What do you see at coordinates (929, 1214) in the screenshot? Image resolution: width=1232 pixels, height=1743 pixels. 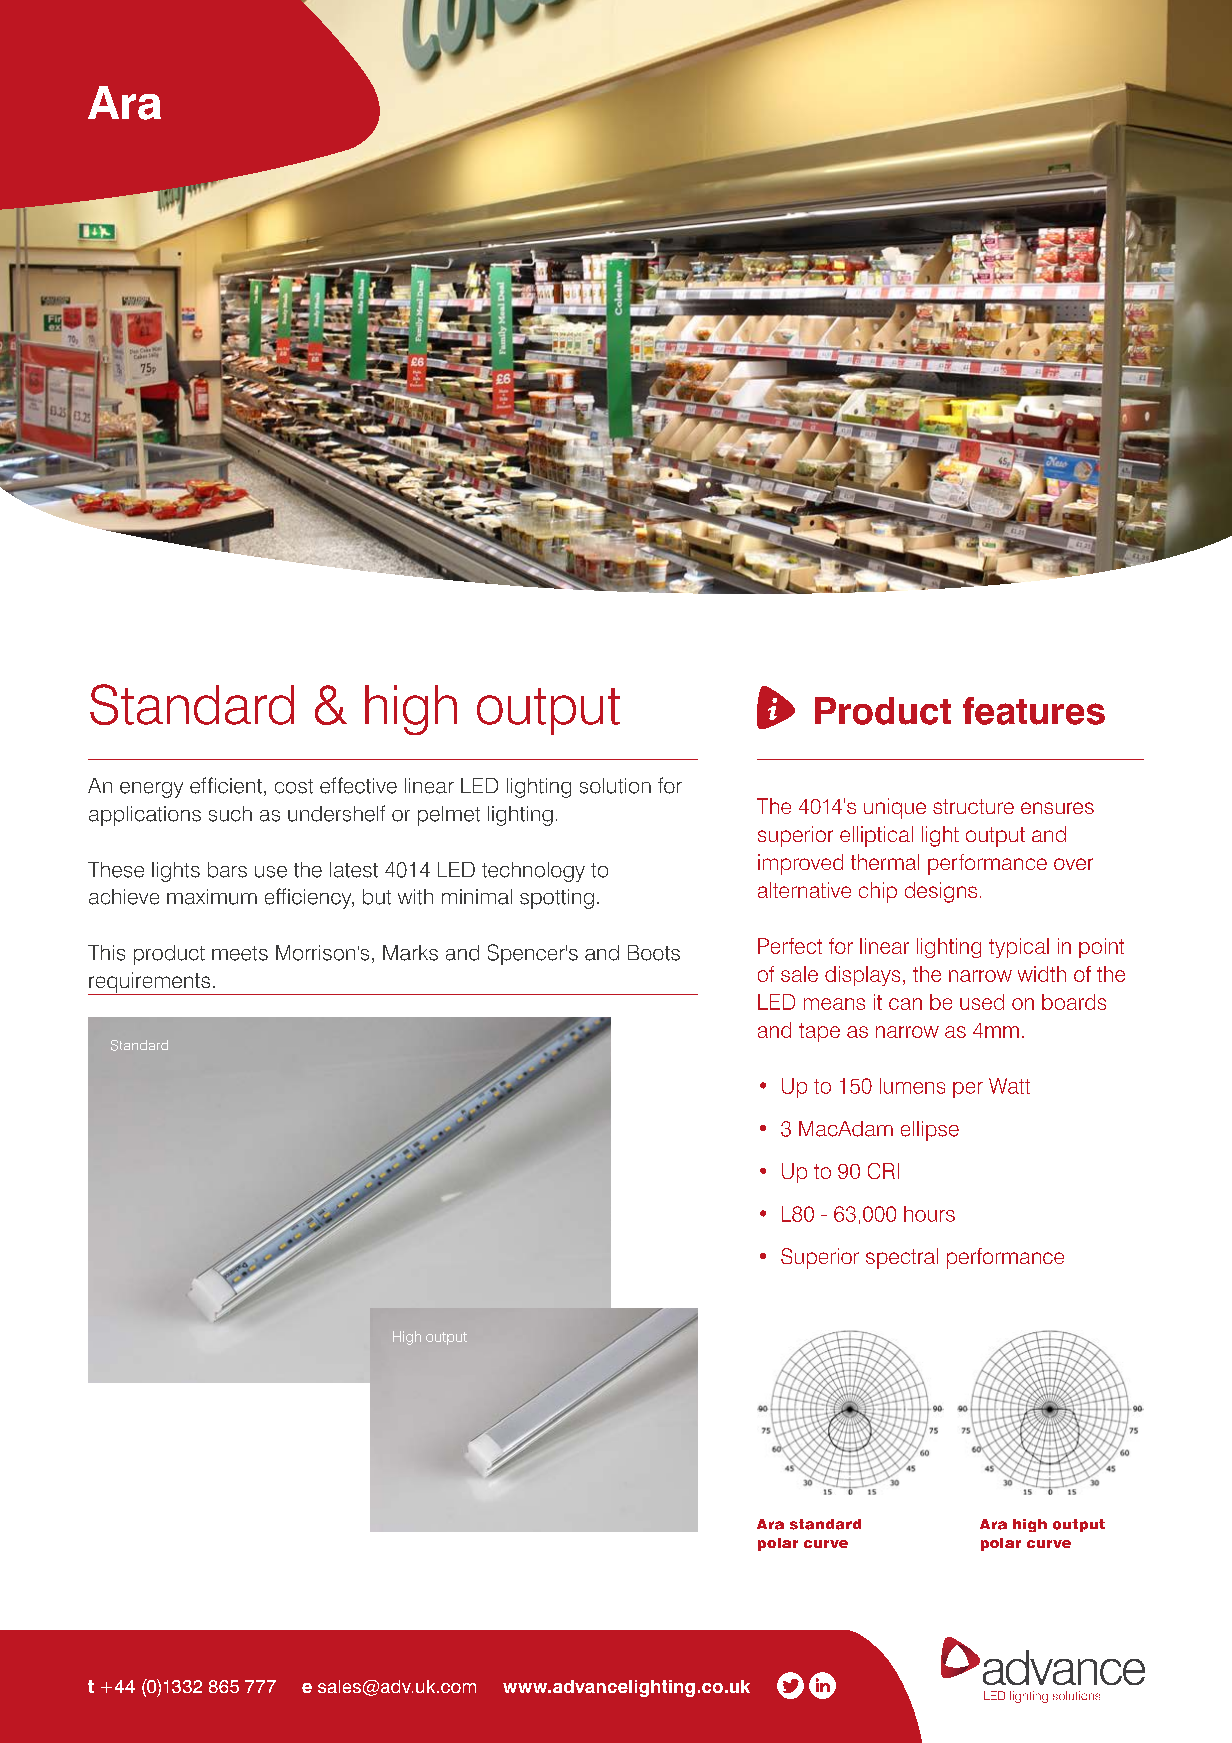 I see `hours` at bounding box center [929, 1214].
